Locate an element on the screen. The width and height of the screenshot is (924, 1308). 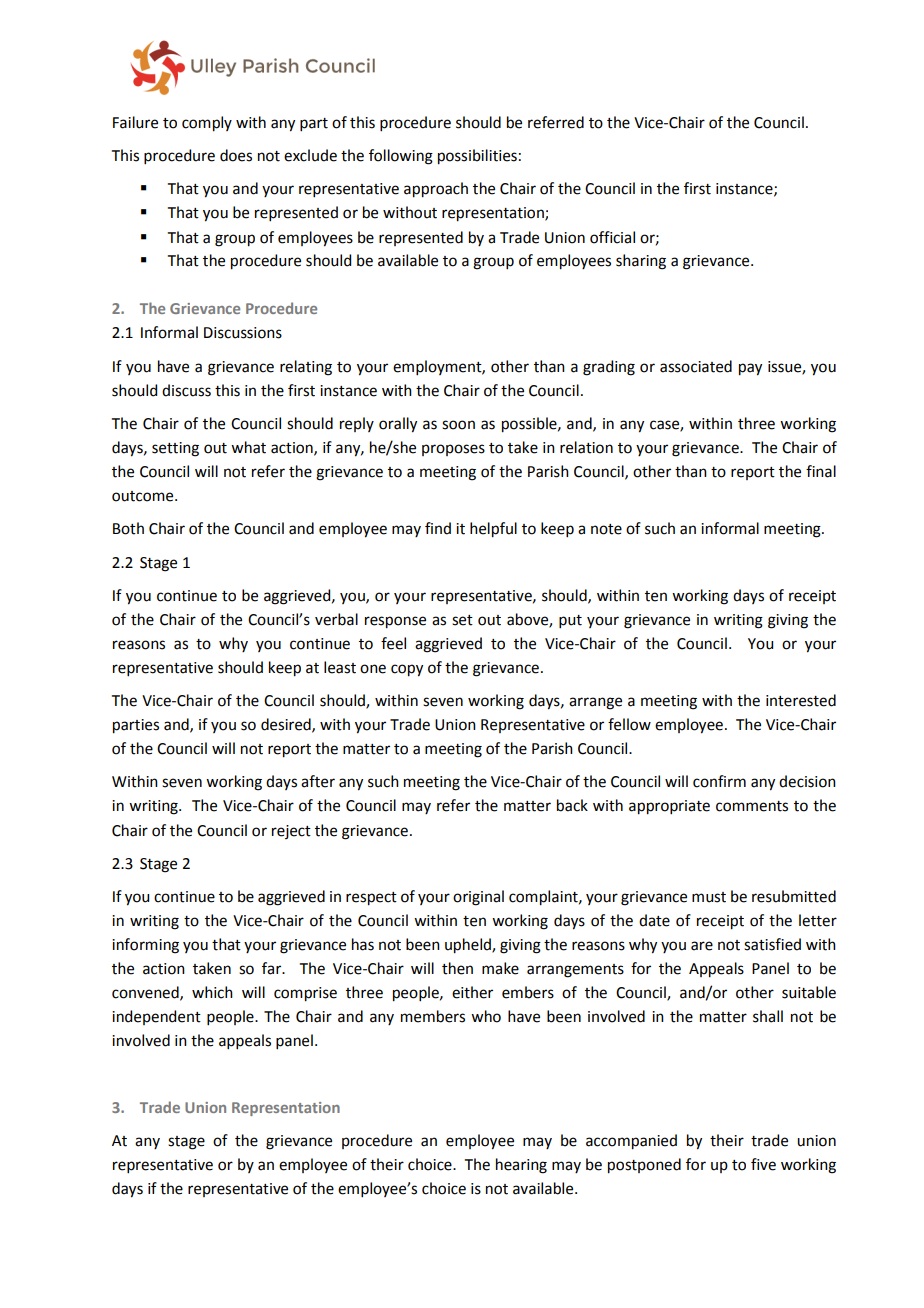
does is located at coordinates (236, 155).
